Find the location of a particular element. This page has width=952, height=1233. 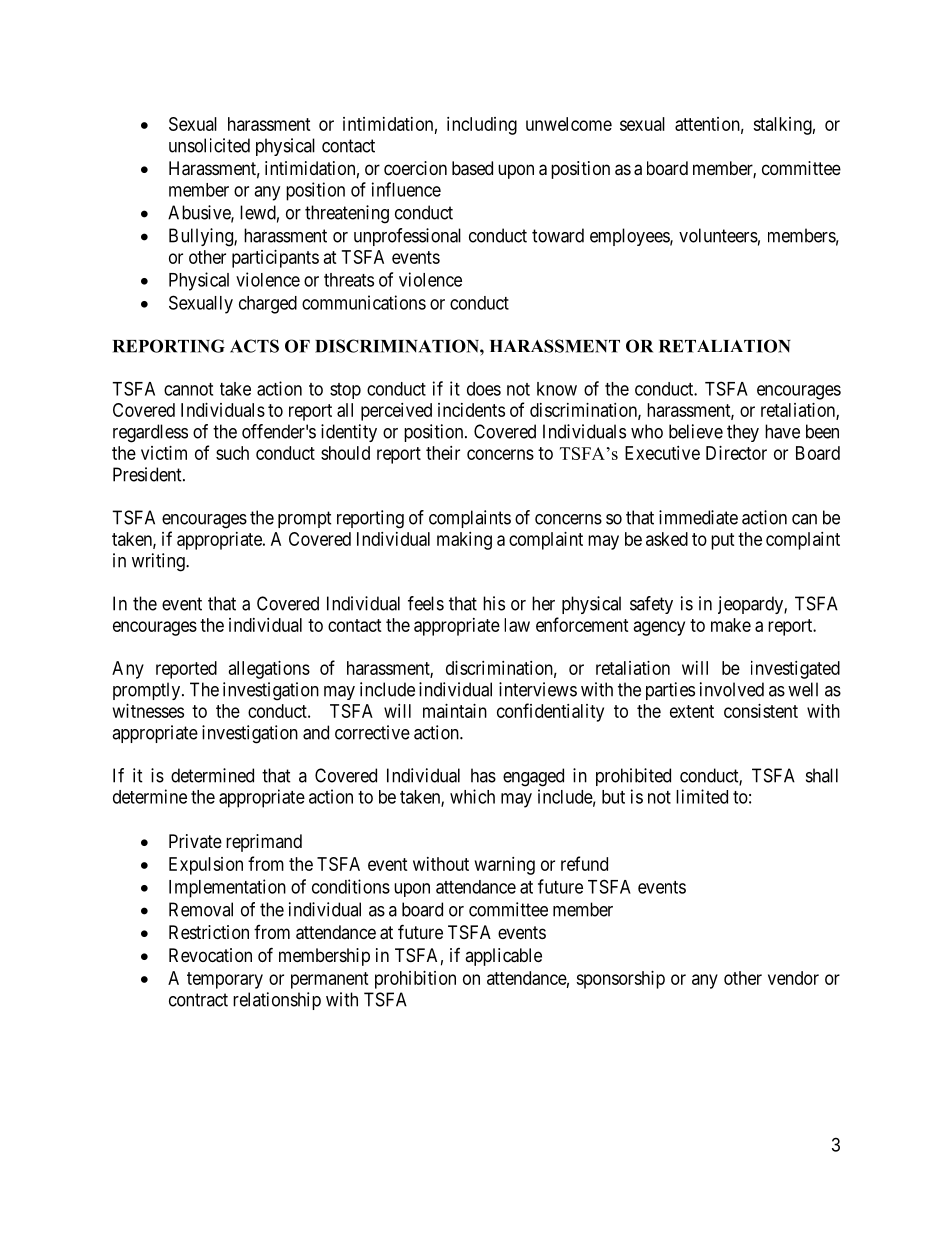

applicable is located at coordinates (503, 957).
